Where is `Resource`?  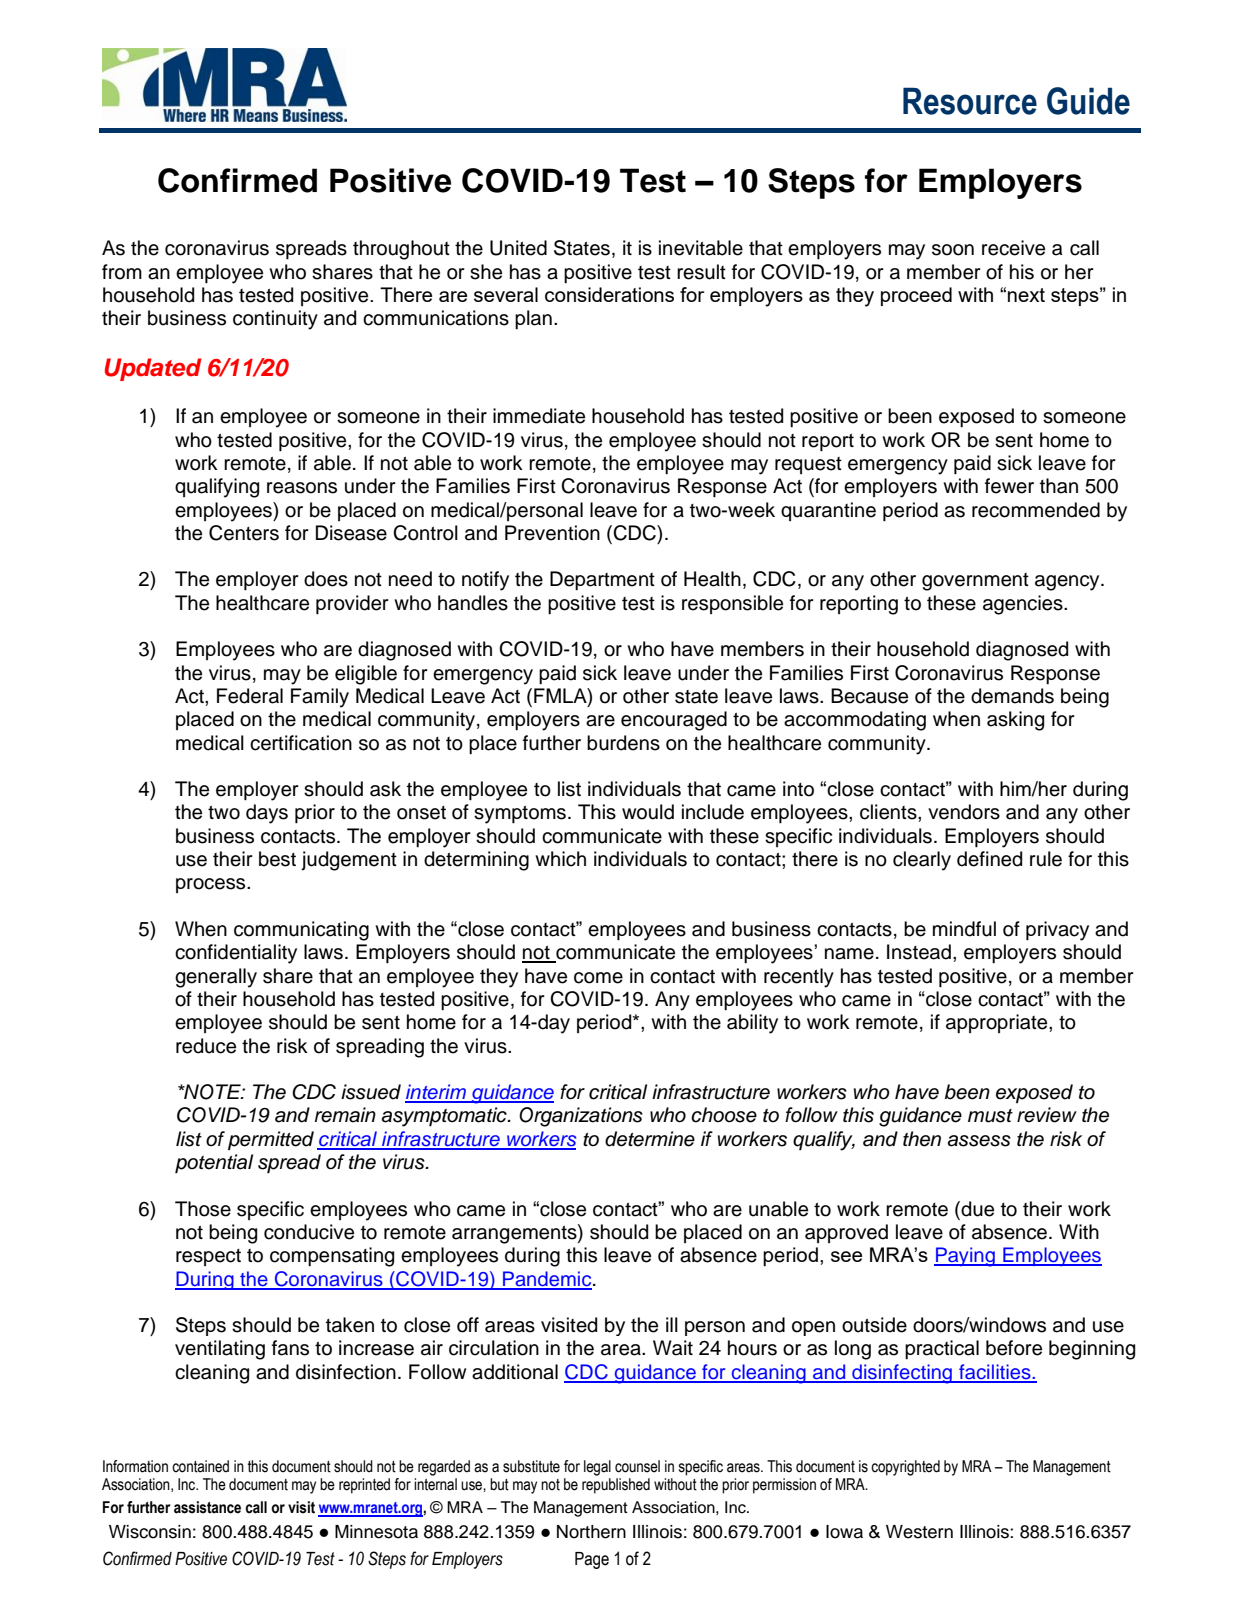 Resource is located at coordinates (970, 101).
